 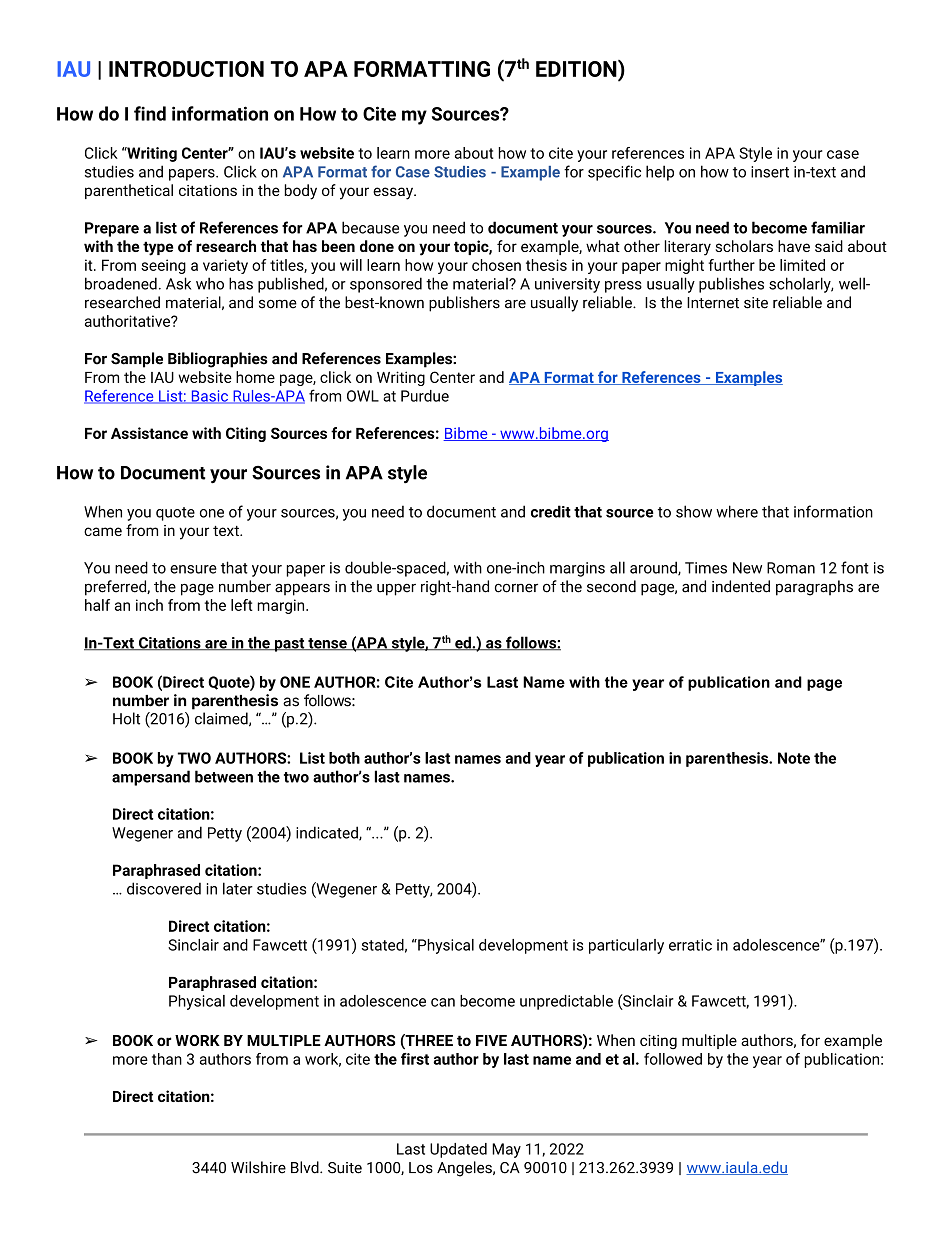 I want to click on Updated, so click(x=458, y=1150).
